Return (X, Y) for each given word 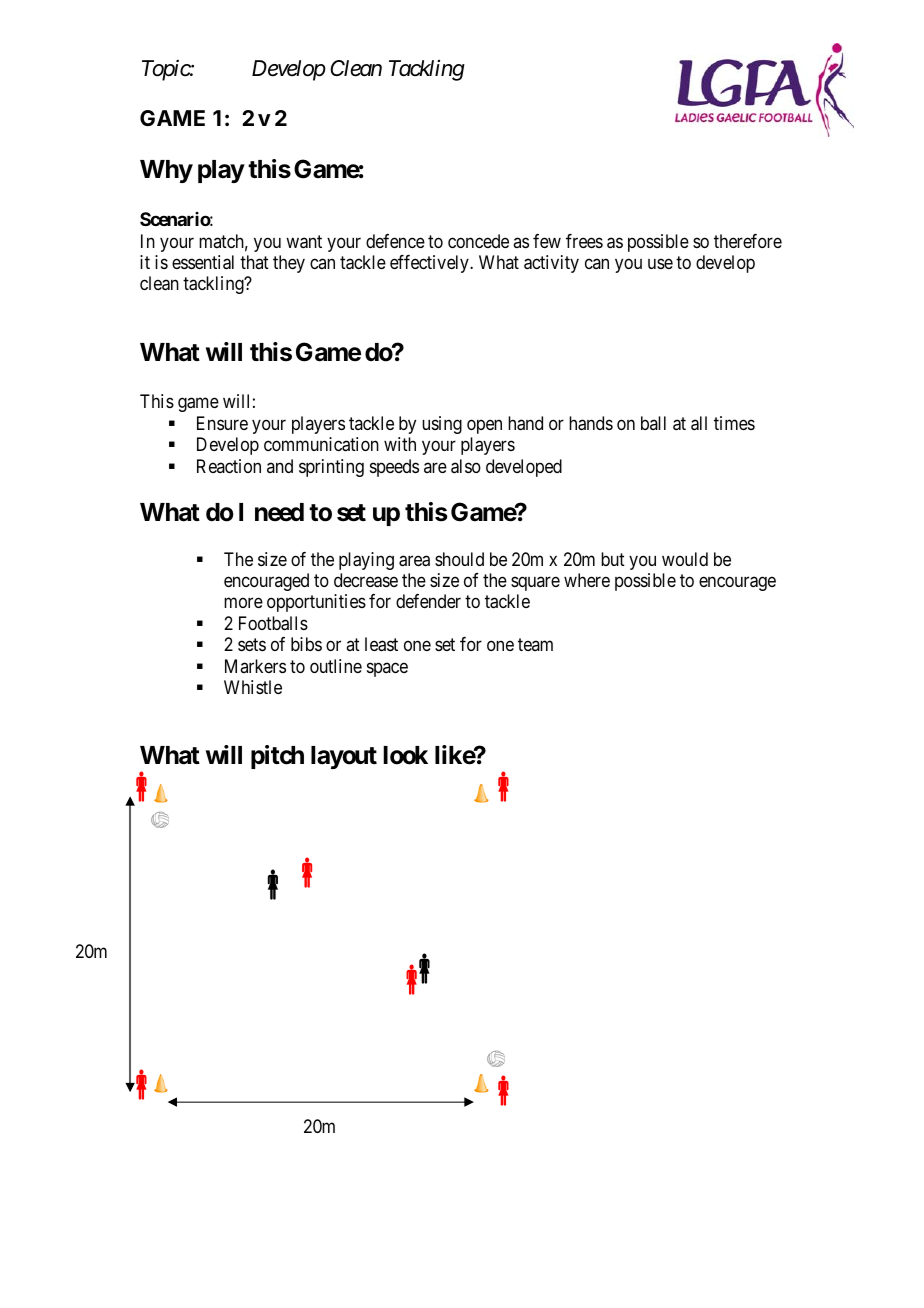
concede (478, 241)
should (459, 559)
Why (166, 171)
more (243, 603)
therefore (748, 241)
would (685, 559)
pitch (277, 757)
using (442, 425)
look (405, 755)
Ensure (222, 423)
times (734, 423)
